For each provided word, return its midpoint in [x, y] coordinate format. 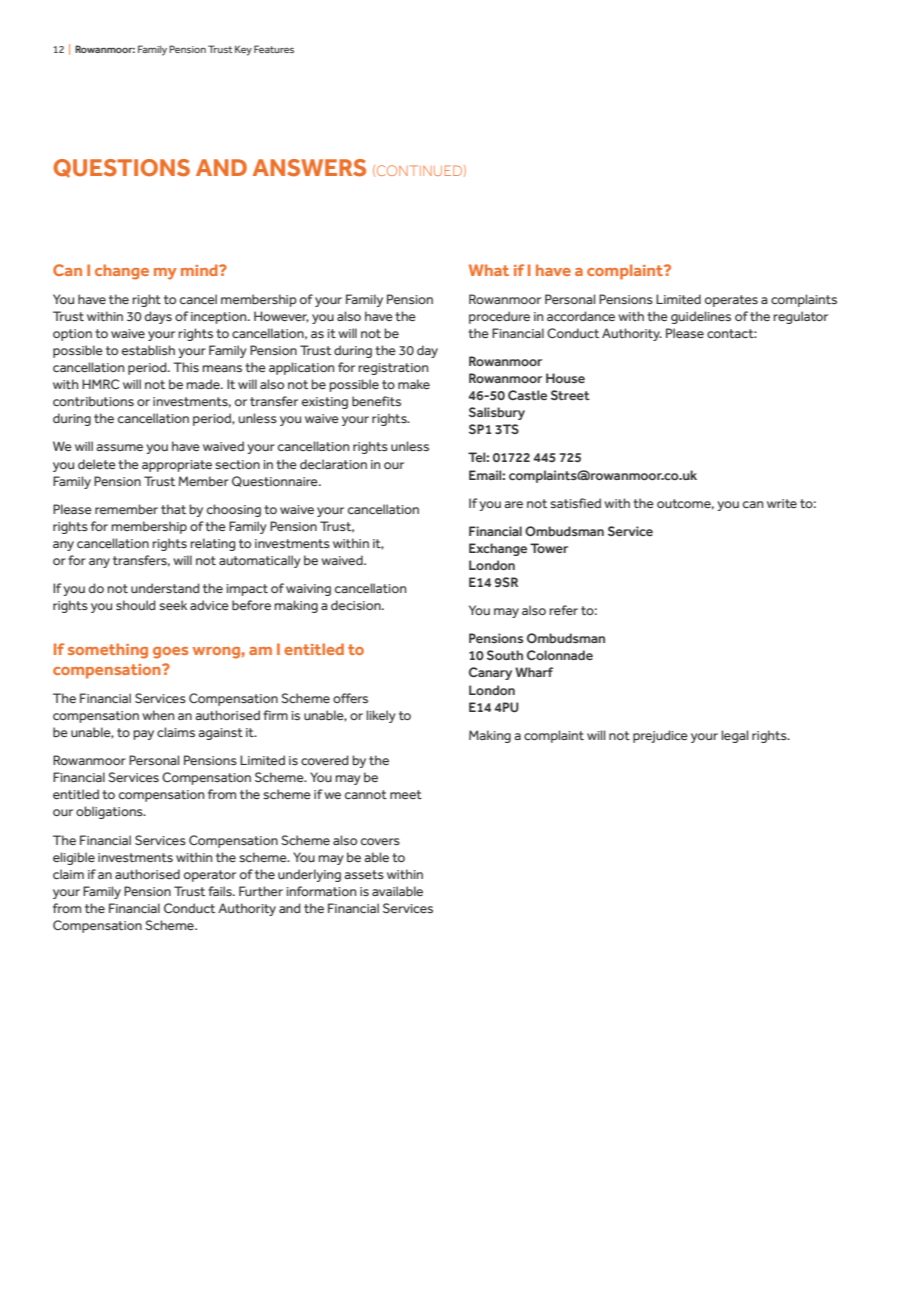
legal [734, 736]
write [782, 503]
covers [380, 841]
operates [731, 301]
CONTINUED [419, 170]
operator [210, 876]
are [513, 504]
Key [243, 50]
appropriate [177, 466]
